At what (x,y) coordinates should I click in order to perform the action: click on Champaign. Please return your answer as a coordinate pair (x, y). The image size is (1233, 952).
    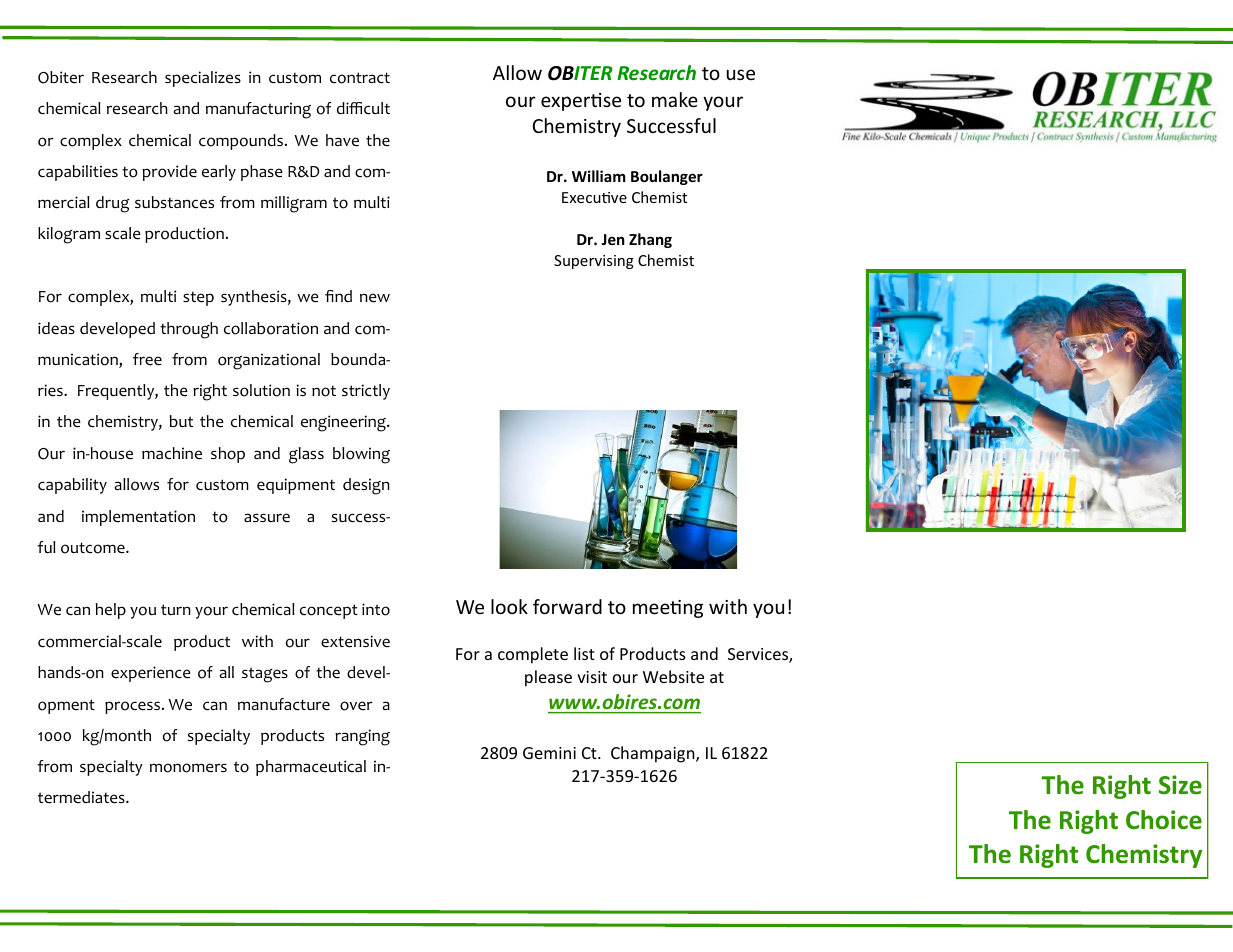
    Looking at the image, I should click on (654, 754).
